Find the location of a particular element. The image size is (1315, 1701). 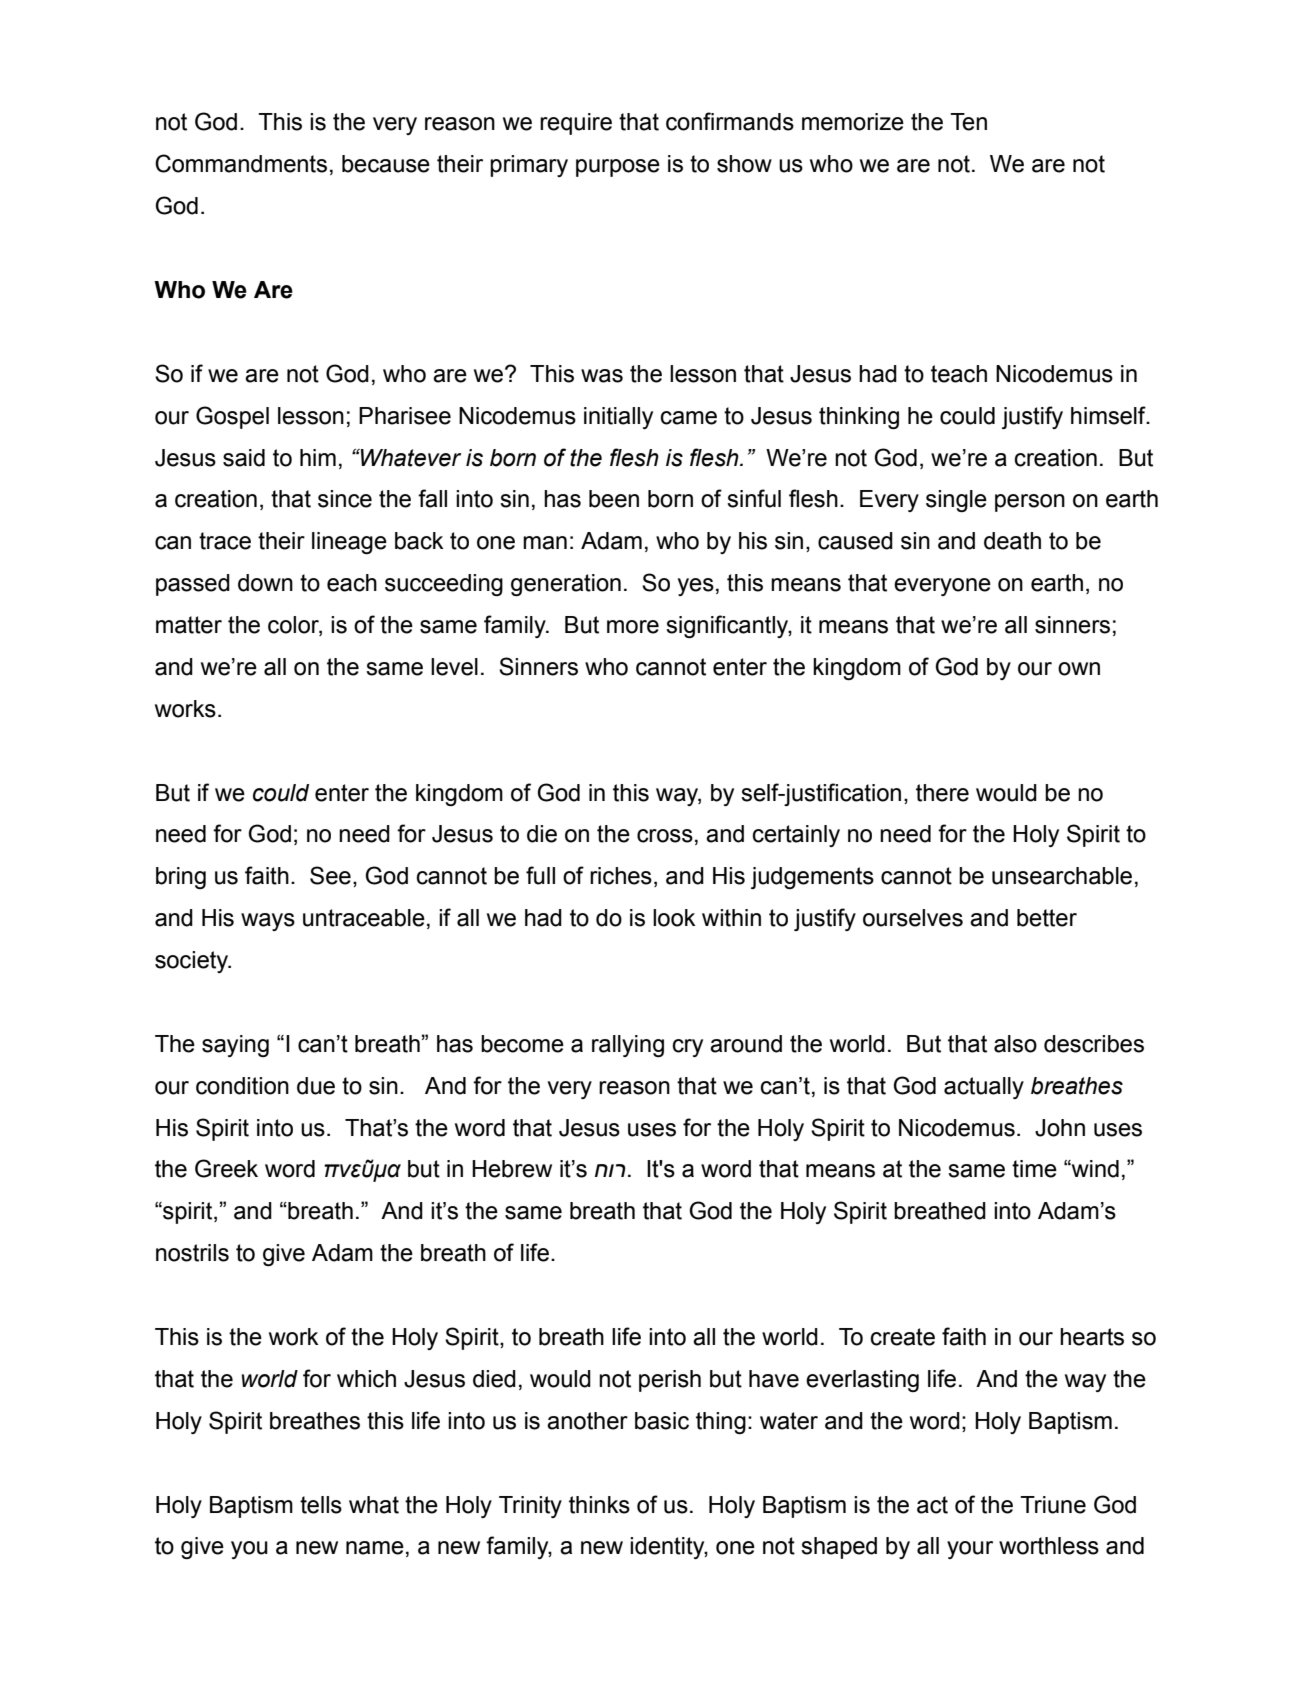

Ten is located at coordinates (968, 122).
